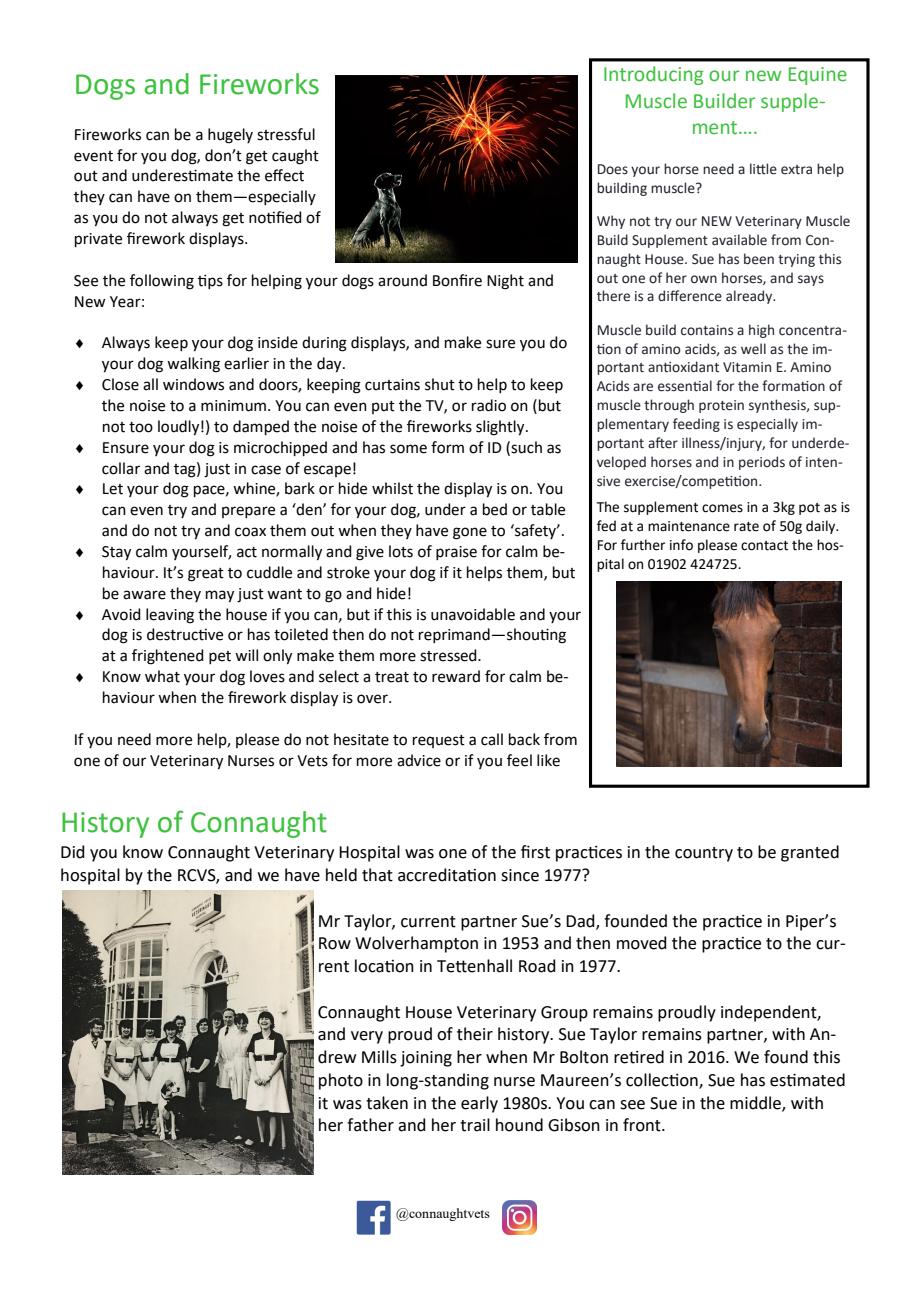  I want to click on early, so click(479, 1104).
